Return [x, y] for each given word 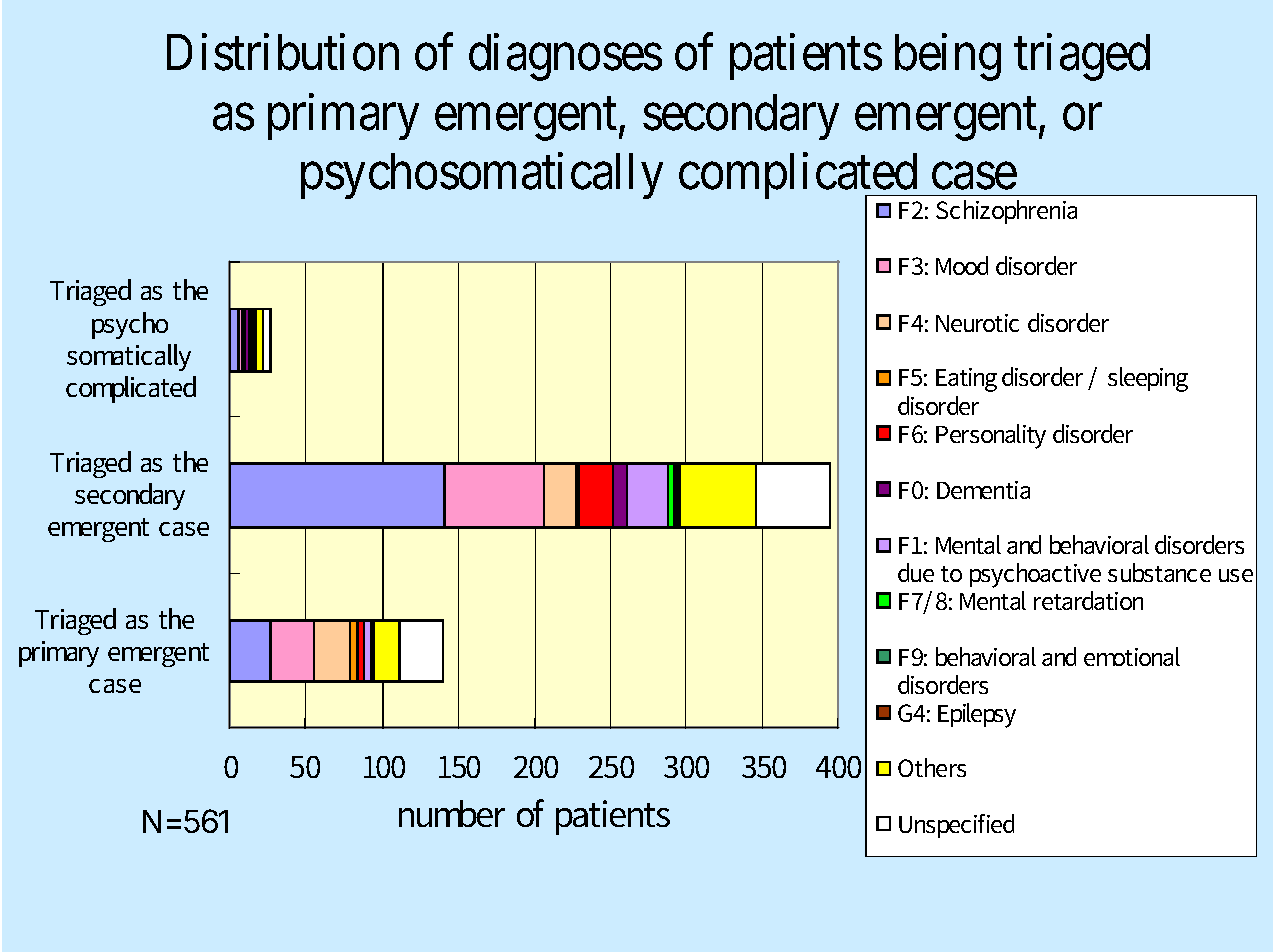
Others [932, 767]
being [948, 57]
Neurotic [977, 323]
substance [1159, 572]
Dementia [983, 490]
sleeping [1148, 379]
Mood [962, 265]
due [916, 572]
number [452, 813]
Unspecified [956, 826]
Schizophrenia [1006, 212]
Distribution [283, 52]
